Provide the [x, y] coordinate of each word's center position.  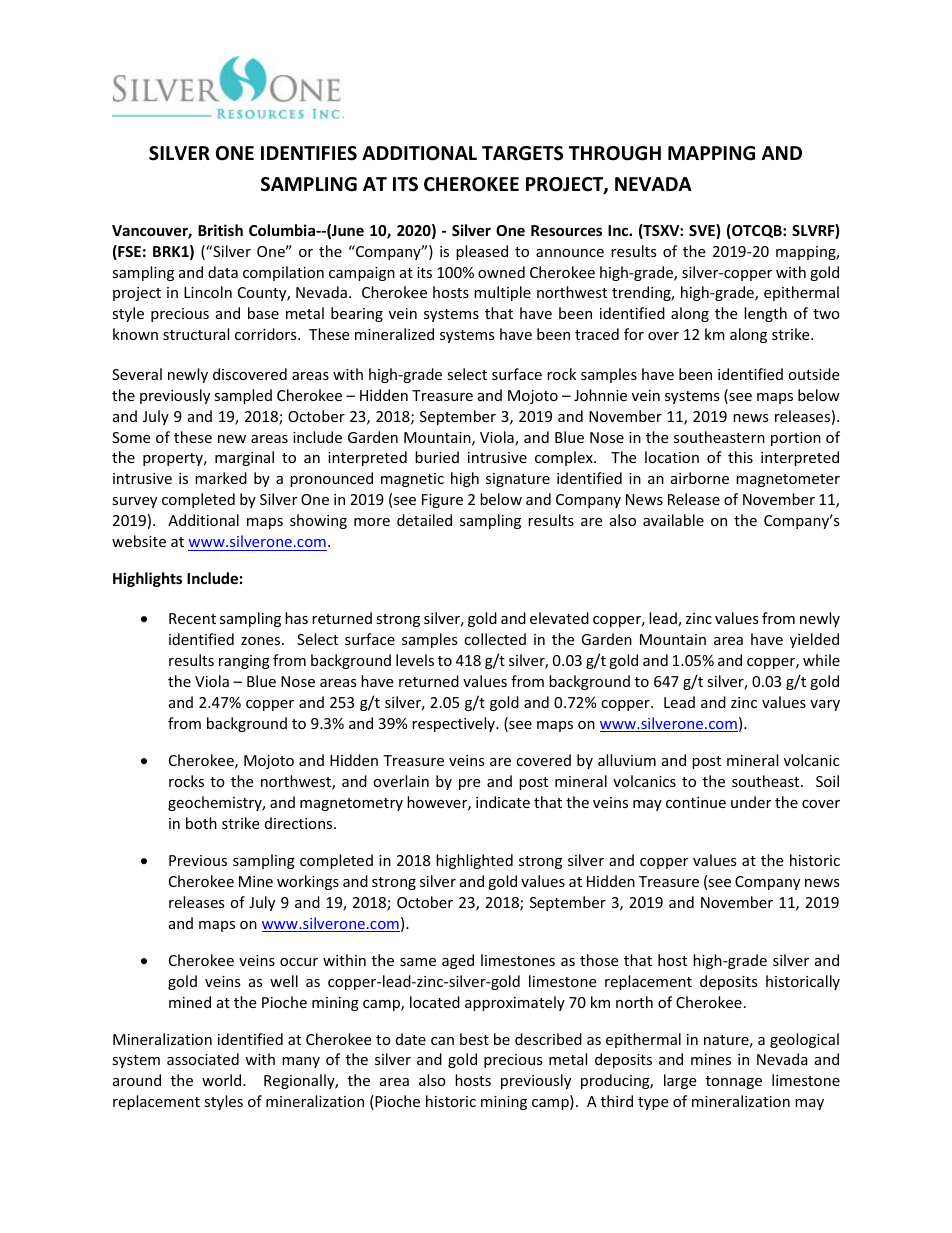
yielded [814, 640]
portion [796, 439]
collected [495, 639]
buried [437, 457]
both [201, 823]
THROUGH [615, 153]
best [474, 1039]
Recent [192, 618]
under [751, 802]
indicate [503, 802]
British [220, 230]
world [223, 1080]
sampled [243, 396]
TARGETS [522, 153]
